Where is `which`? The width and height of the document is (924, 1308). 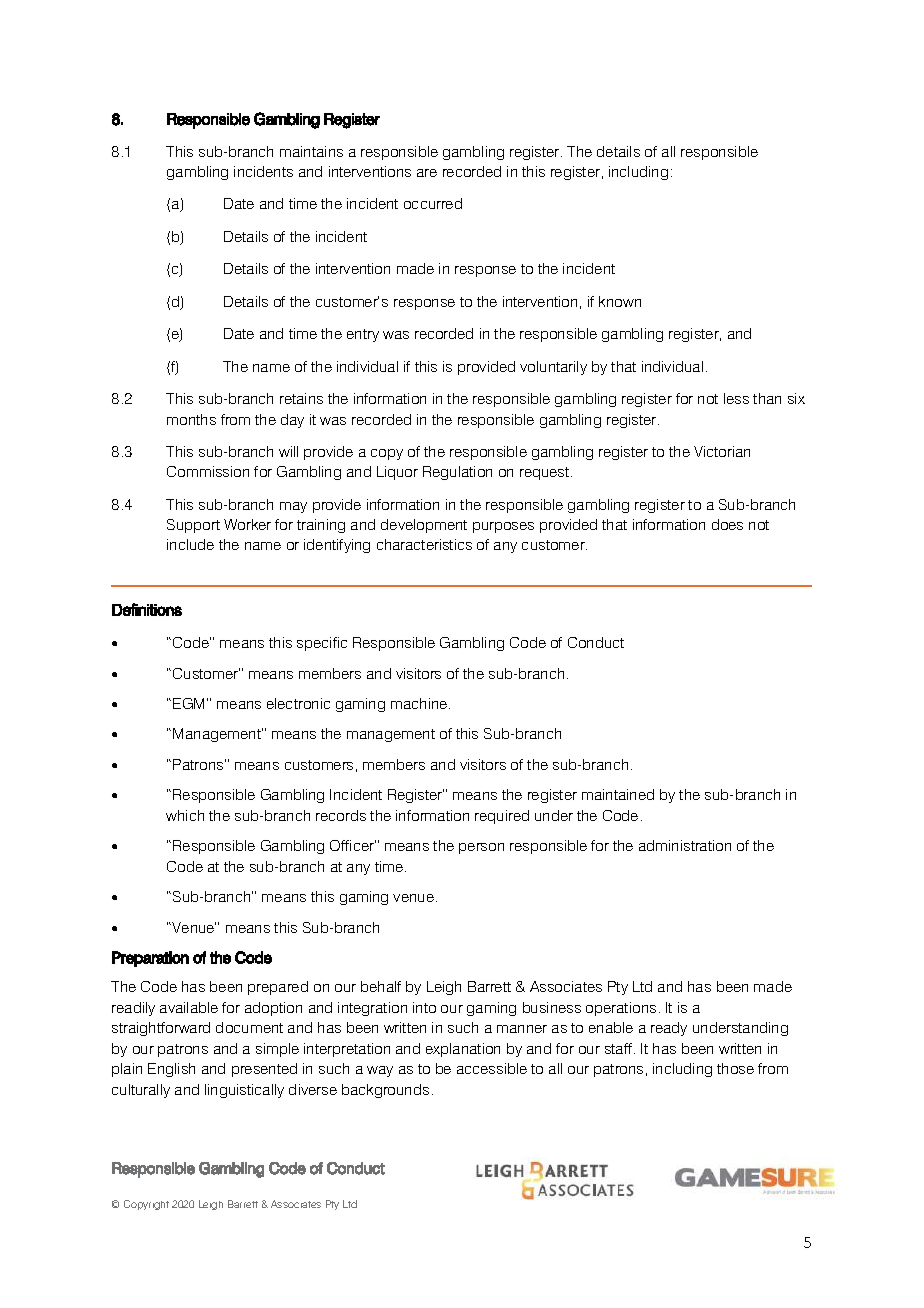
which is located at coordinates (185, 815).
